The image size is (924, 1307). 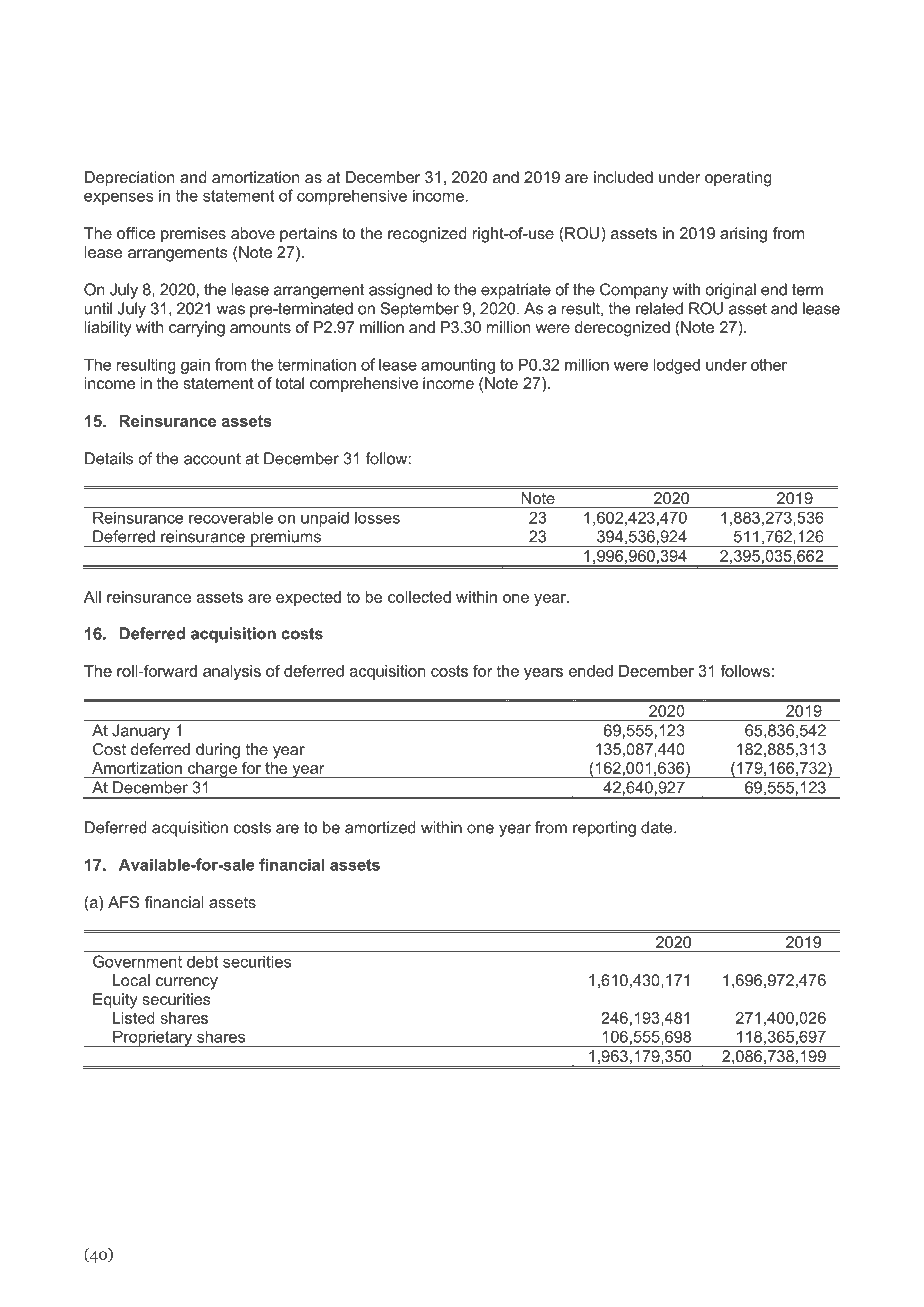 What do you see at coordinates (591, 671) in the image?
I see `ended` at bounding box center [591, 671].
